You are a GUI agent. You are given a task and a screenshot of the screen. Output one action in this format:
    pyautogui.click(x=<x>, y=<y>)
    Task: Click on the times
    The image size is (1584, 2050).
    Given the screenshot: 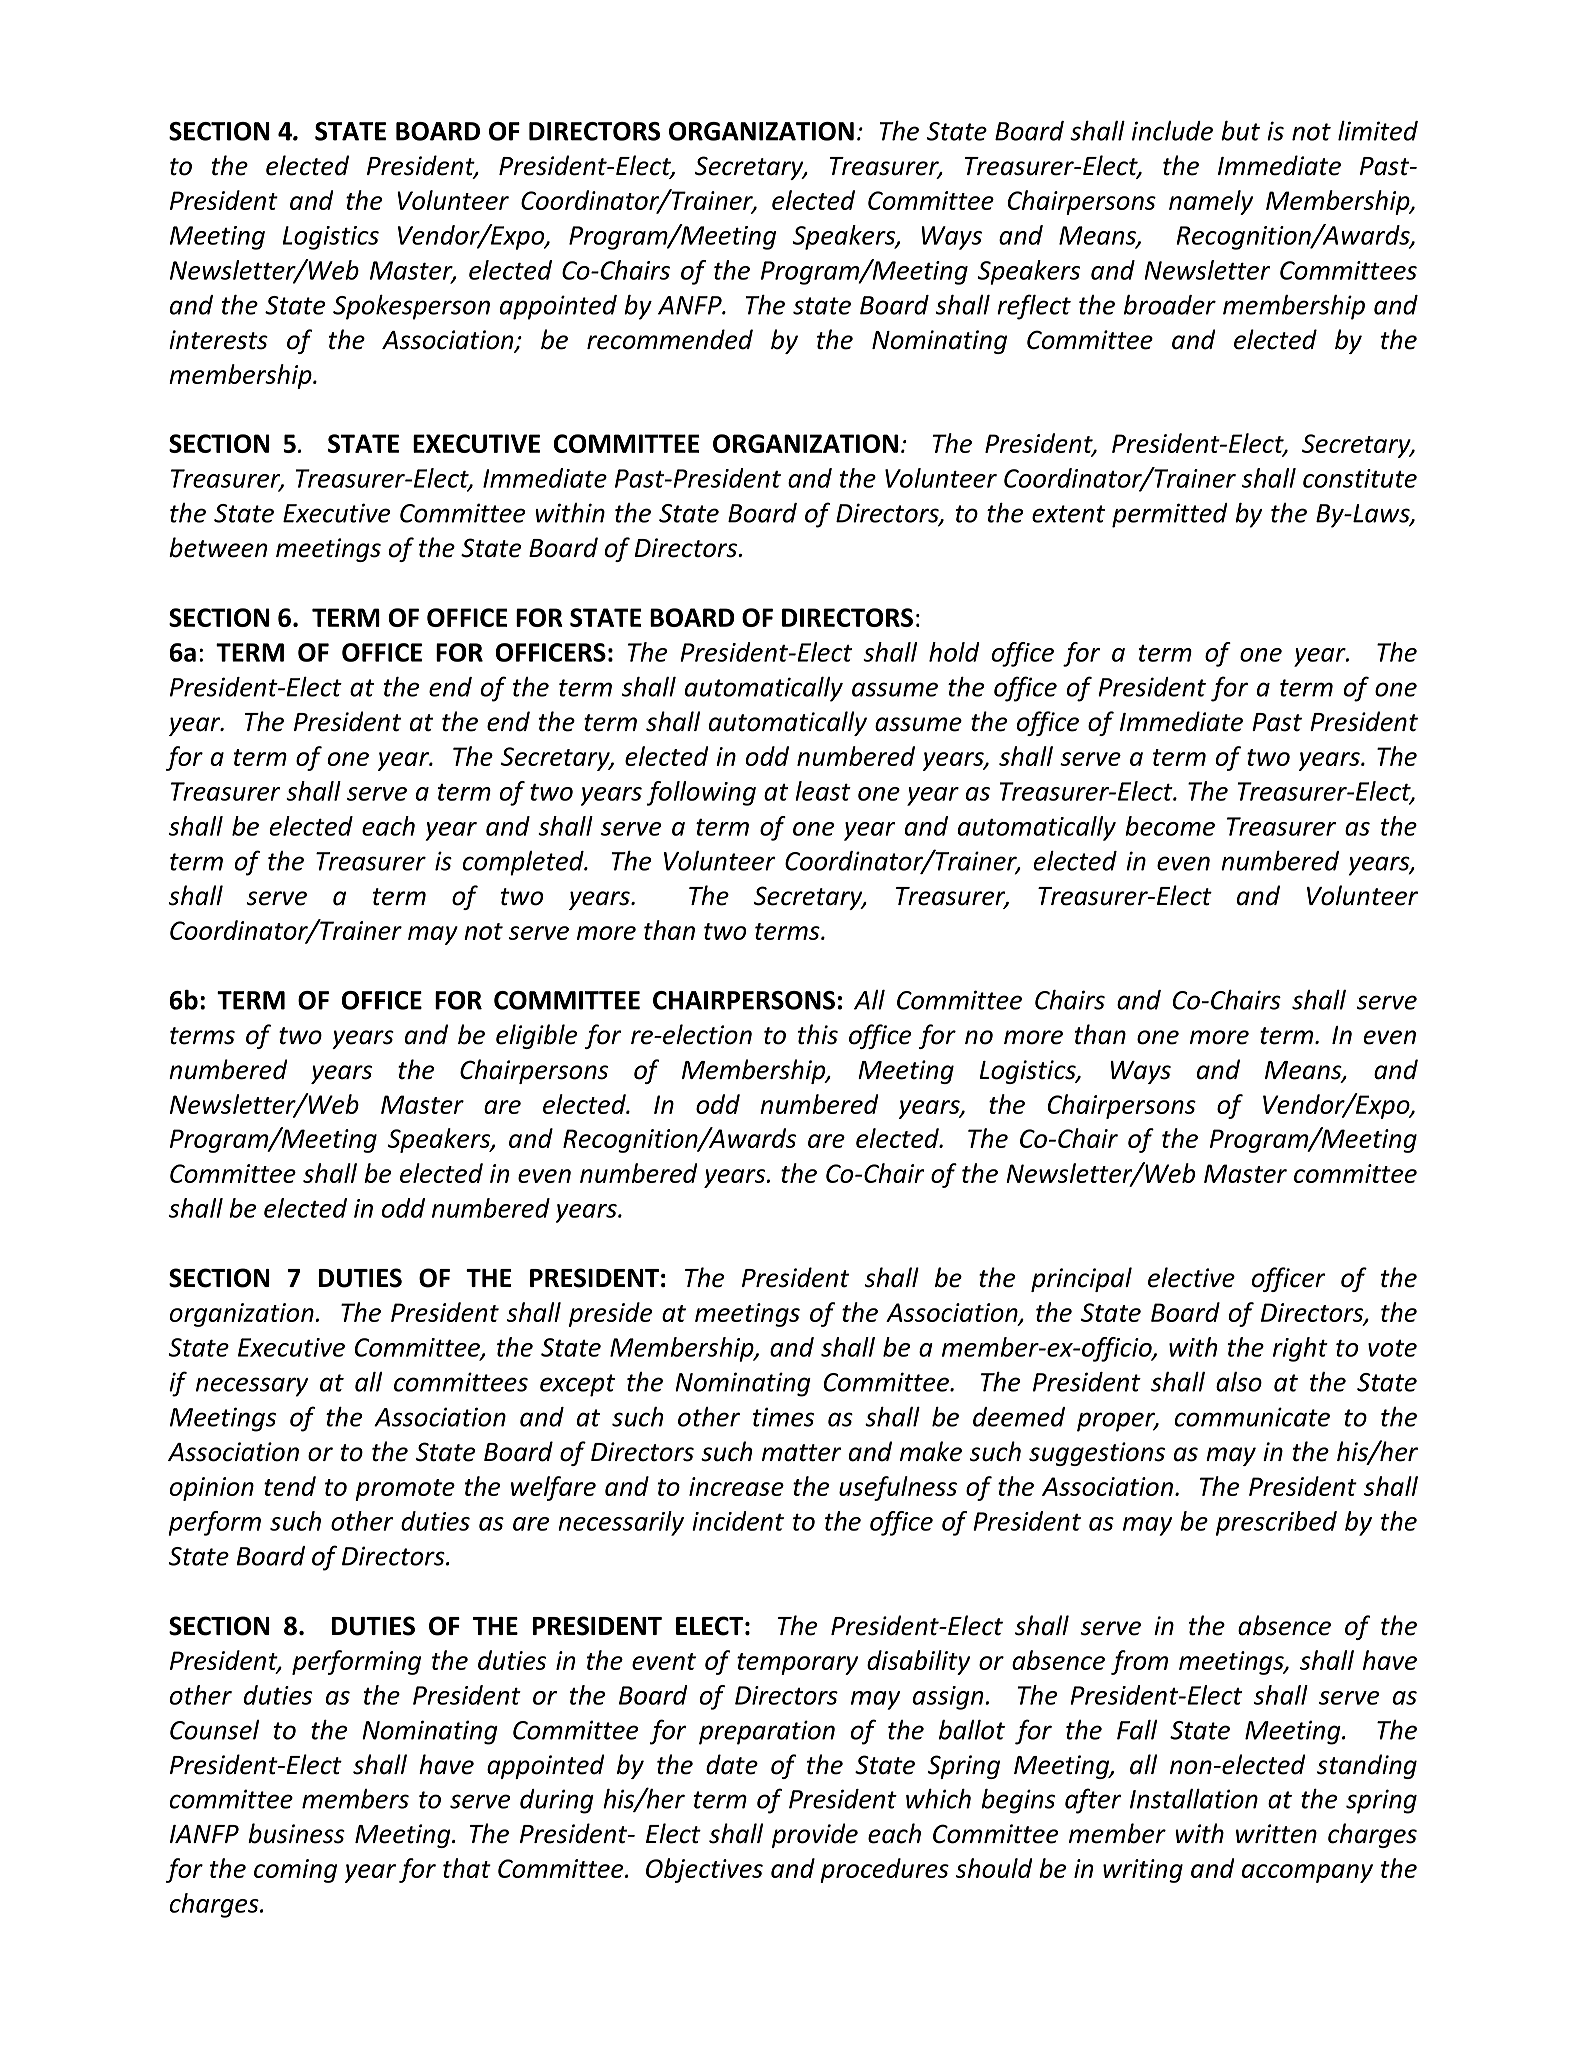 What is the action you would take?
    pyautogui.click(x=783, y=1417)
